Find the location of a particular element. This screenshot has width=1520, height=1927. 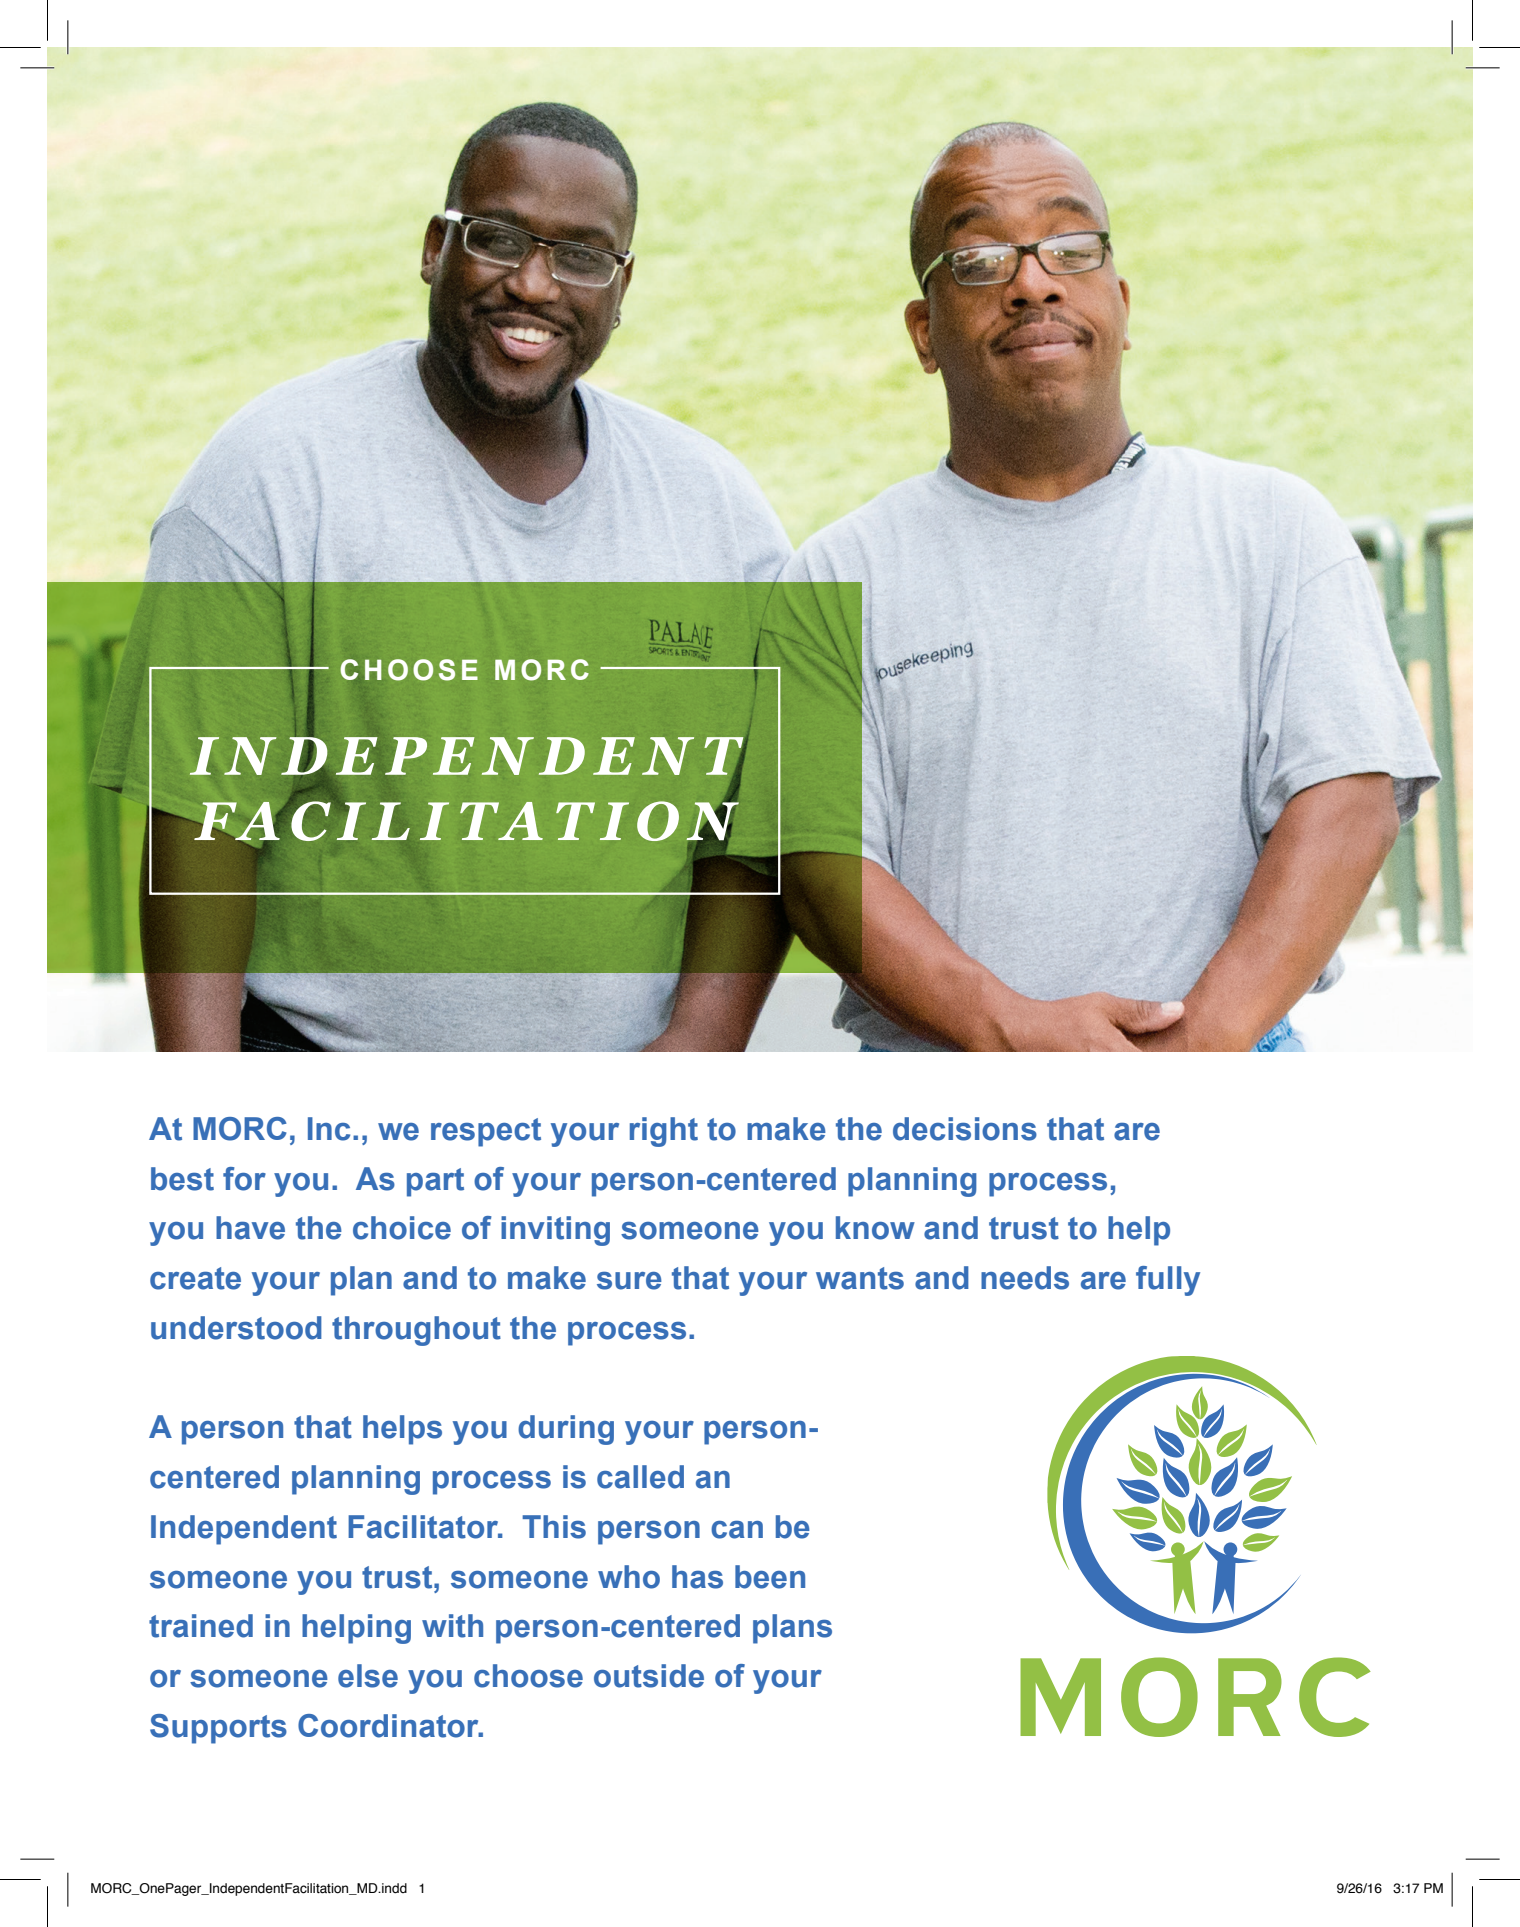

Inc is located at coordinates (329, 1129).
